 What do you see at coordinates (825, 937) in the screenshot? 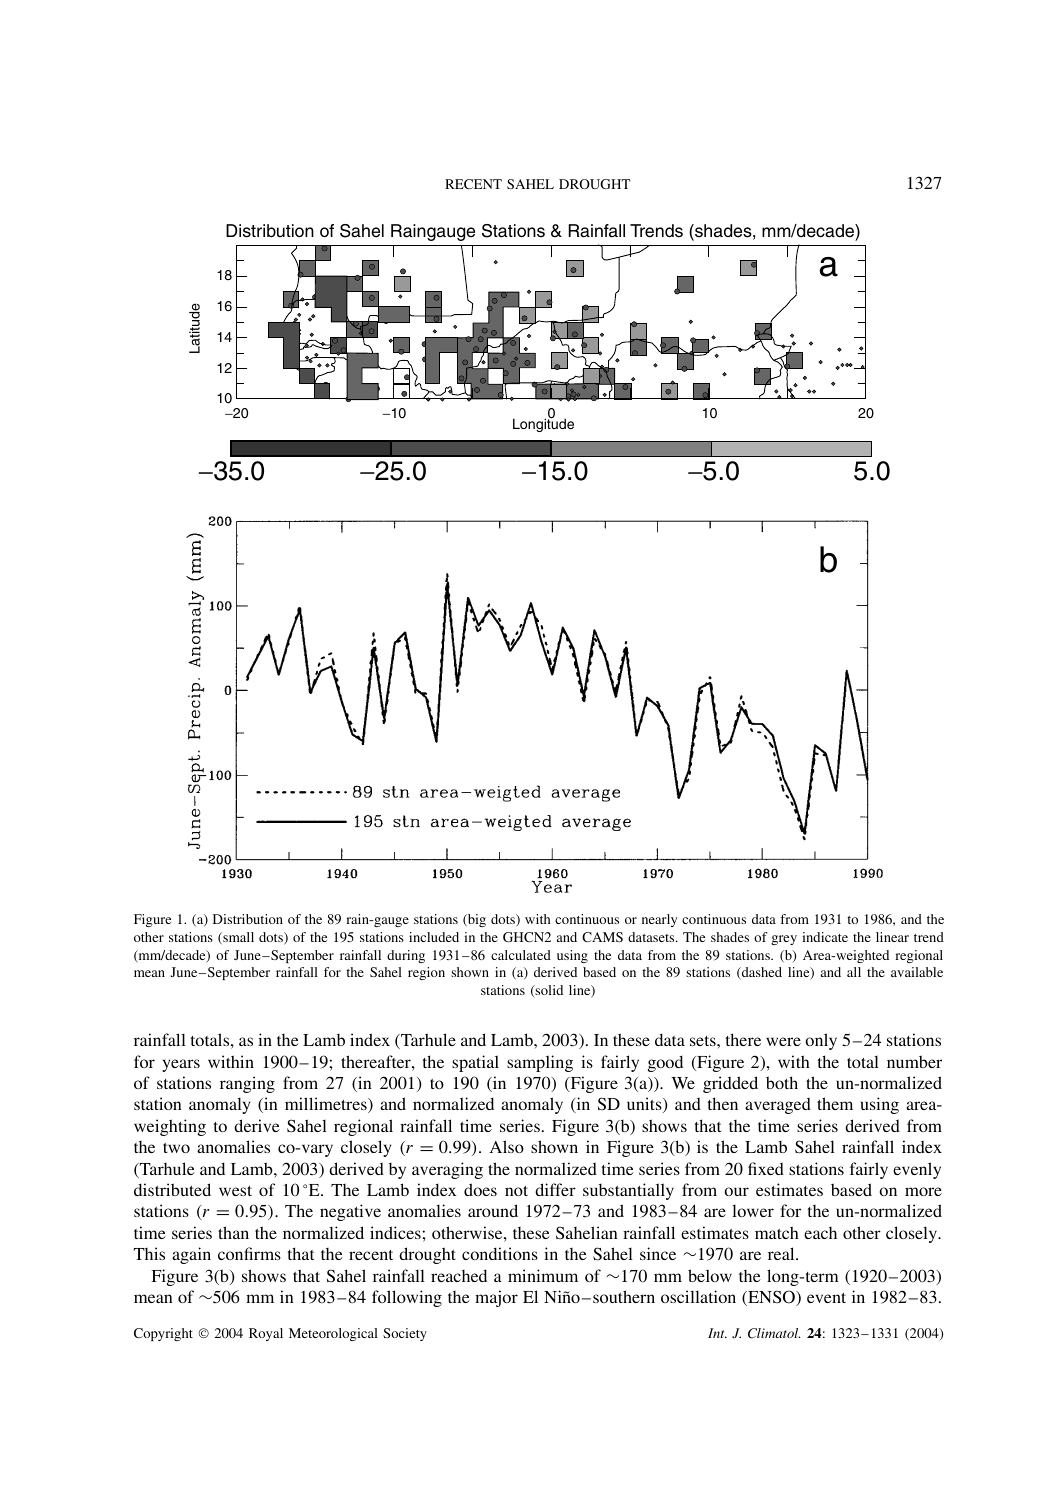
I see `indicate` at bounding box center [825, 937].
